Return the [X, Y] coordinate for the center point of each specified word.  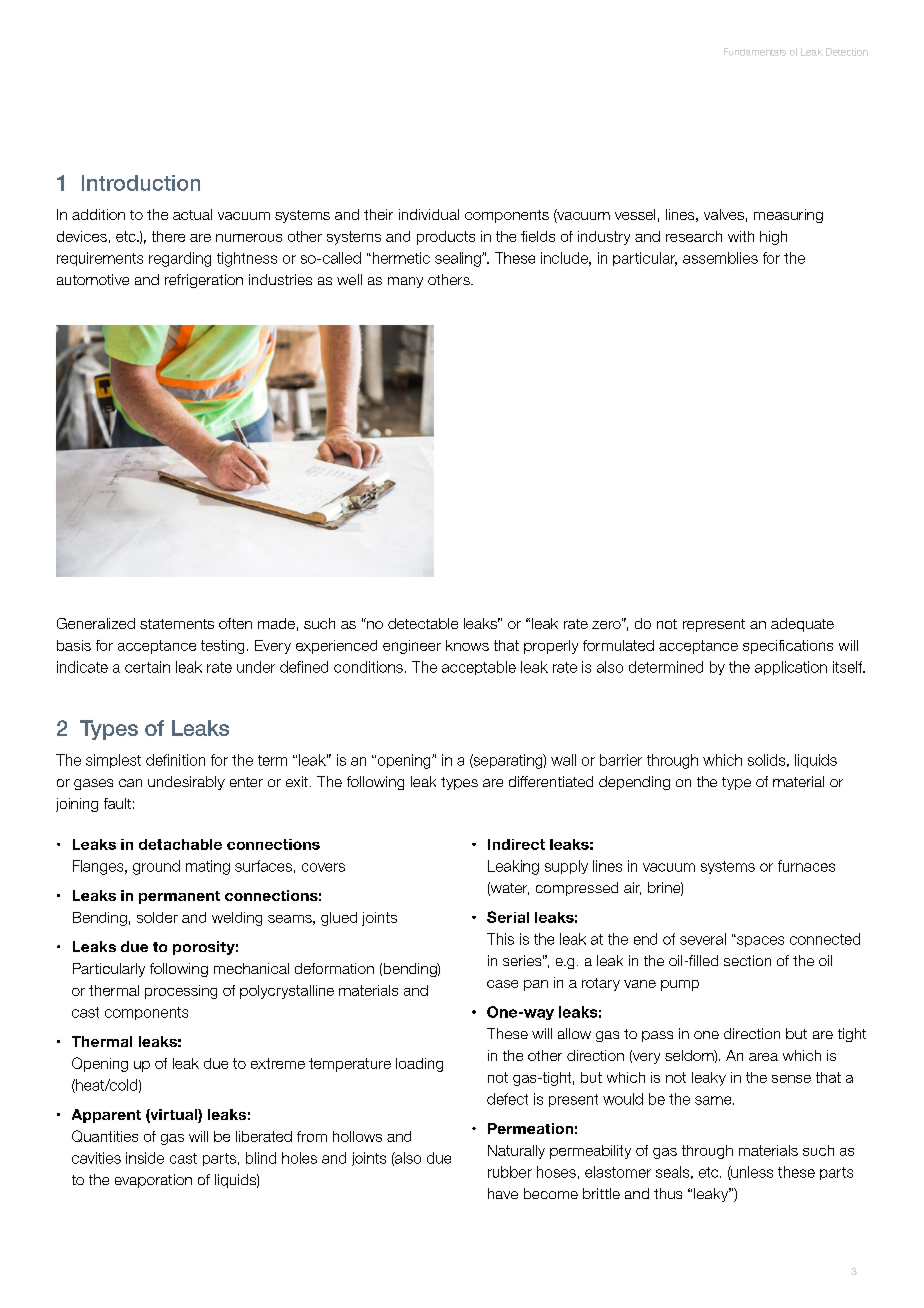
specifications [788, 647]
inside [145, 1158]
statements [177, 624]
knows [467, 645]
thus [668, 1193]
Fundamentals [755, 52]
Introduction [141, 183]
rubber [510, 1172]
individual [429, 214]
